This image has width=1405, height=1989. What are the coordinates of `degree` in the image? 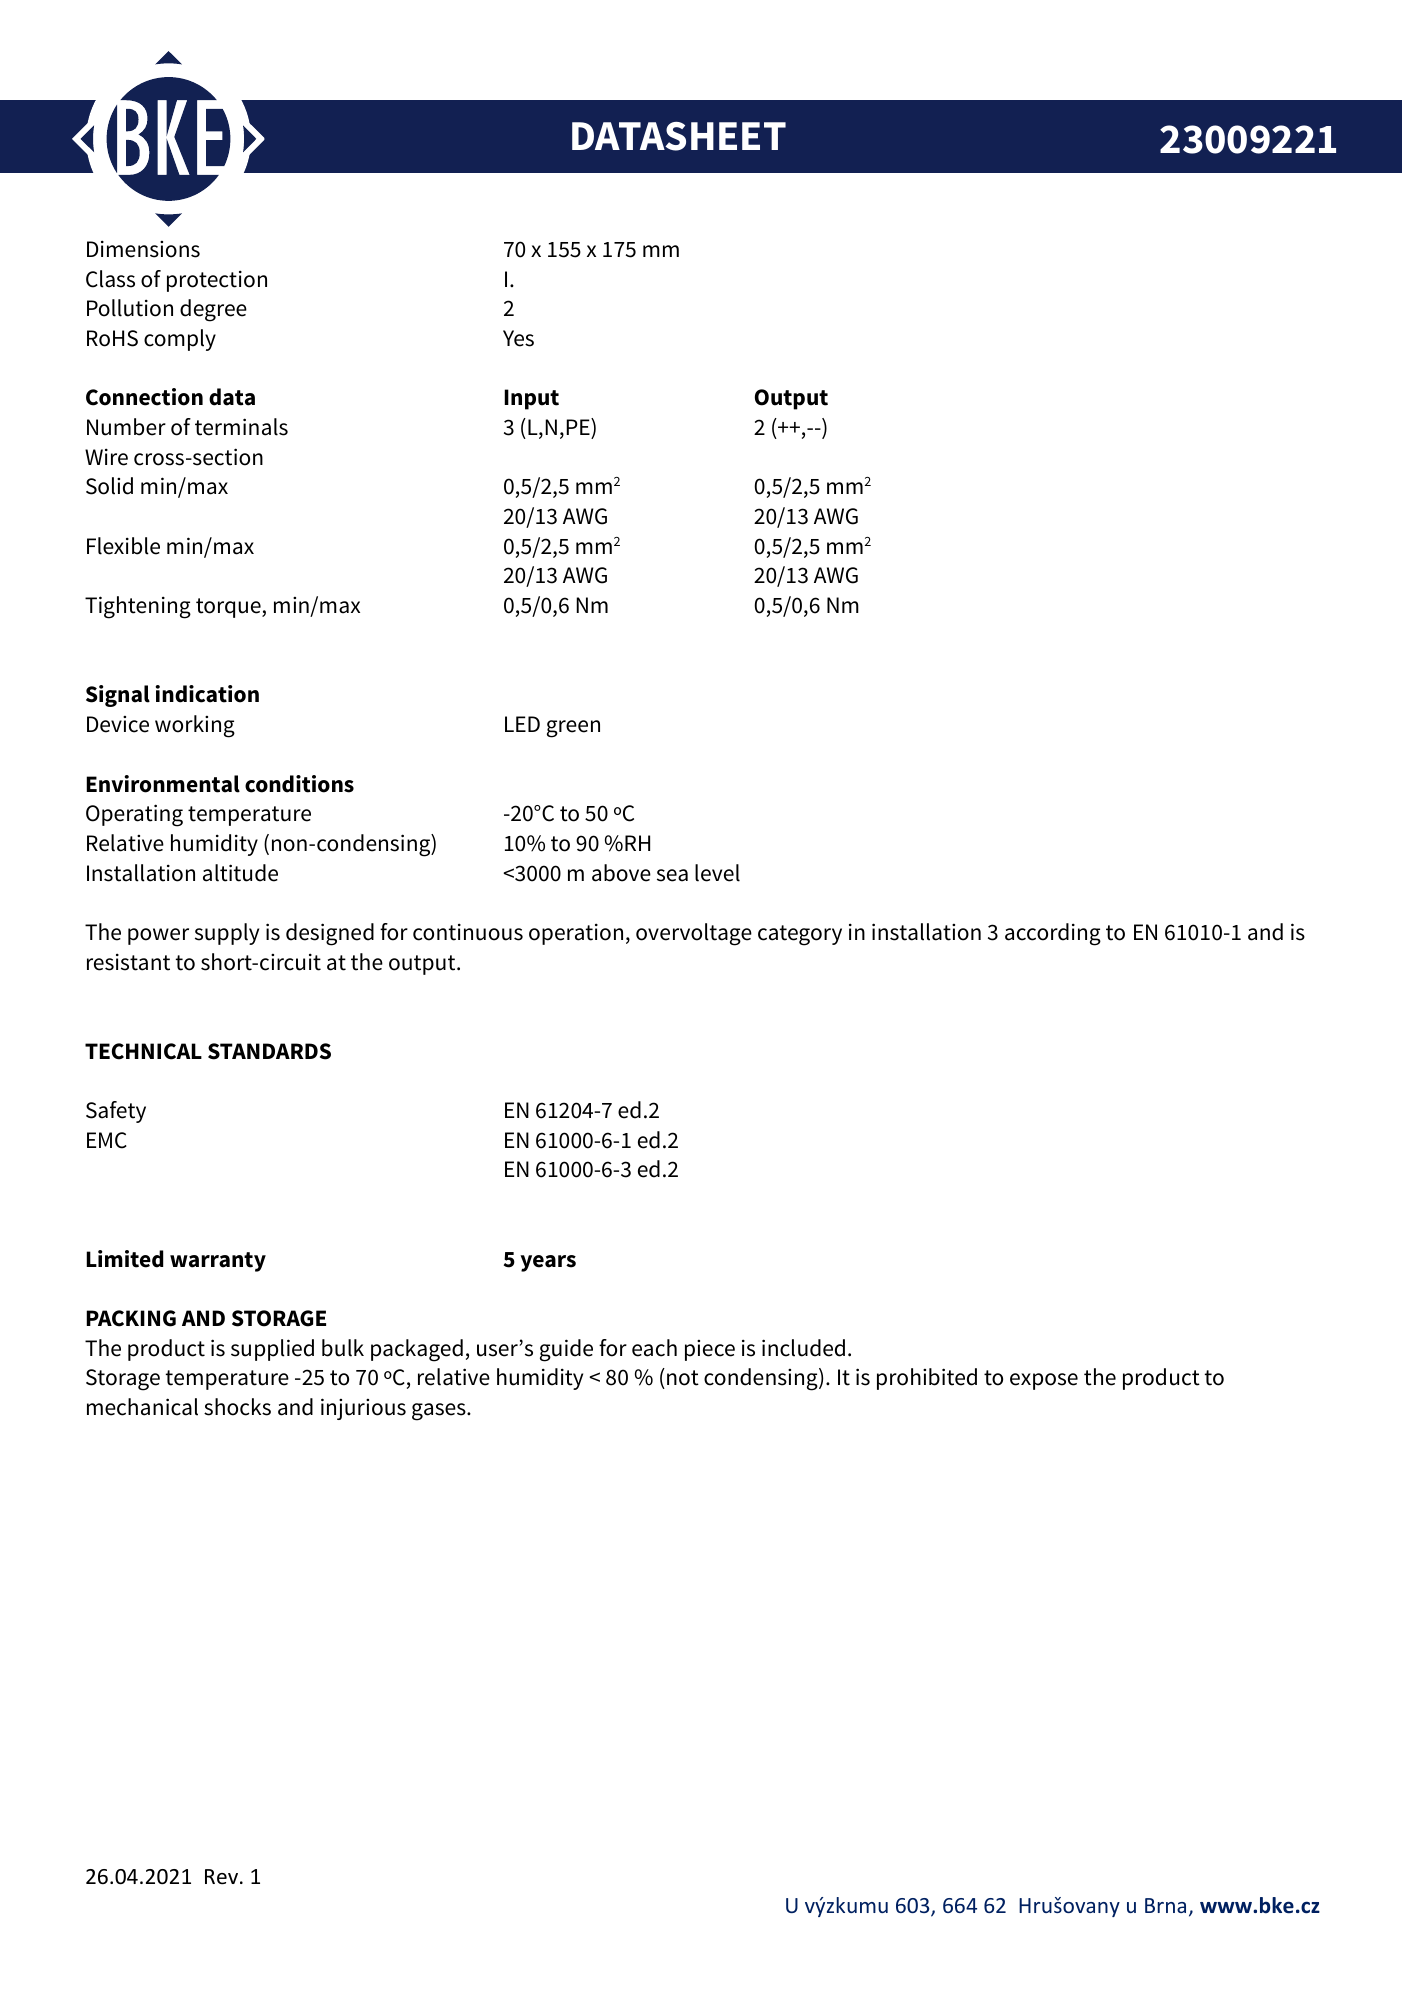 It's located at (213, 310).
